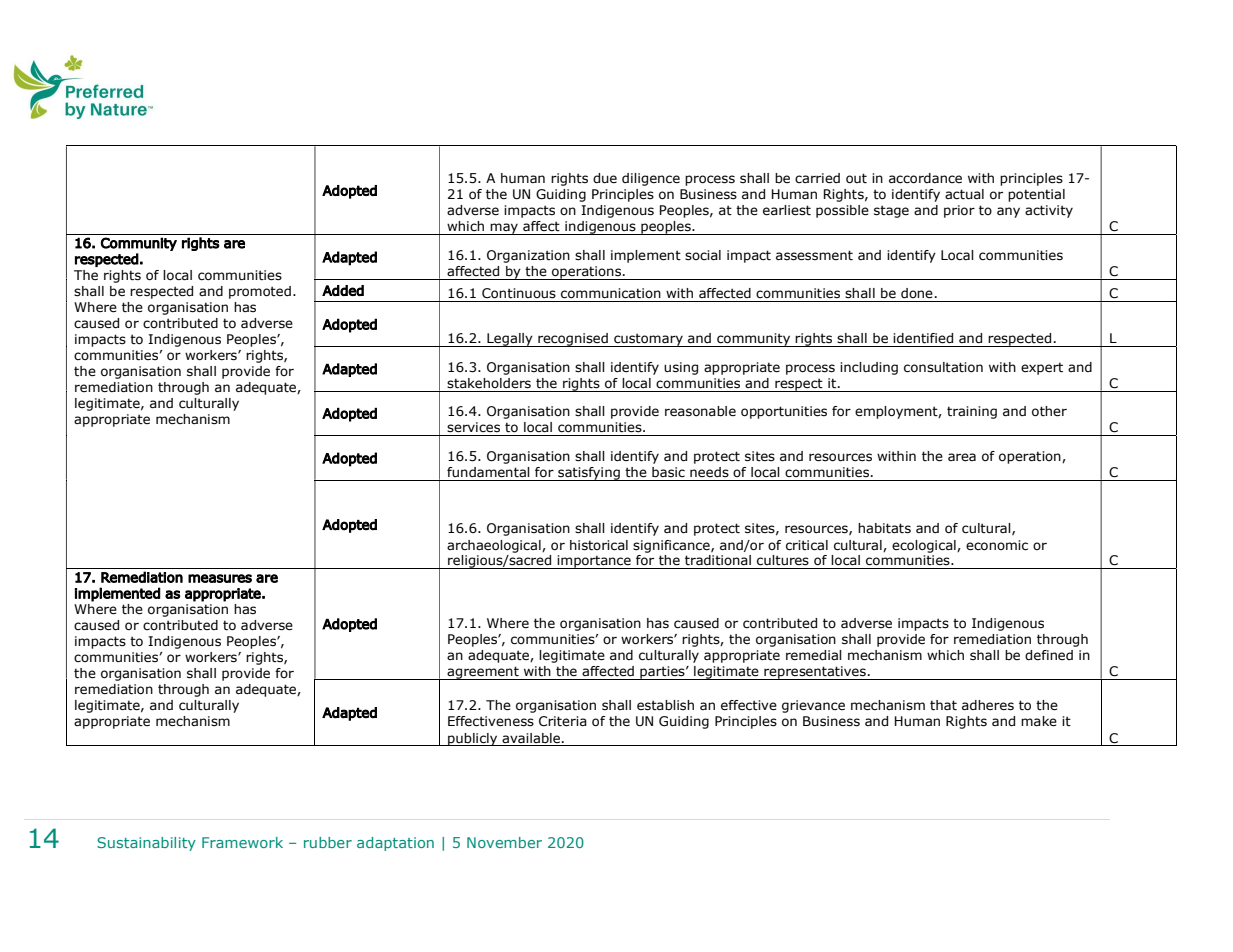 The width and height of the screenshot is (1233, 952). I want to click on actual, so click(964, 194).
